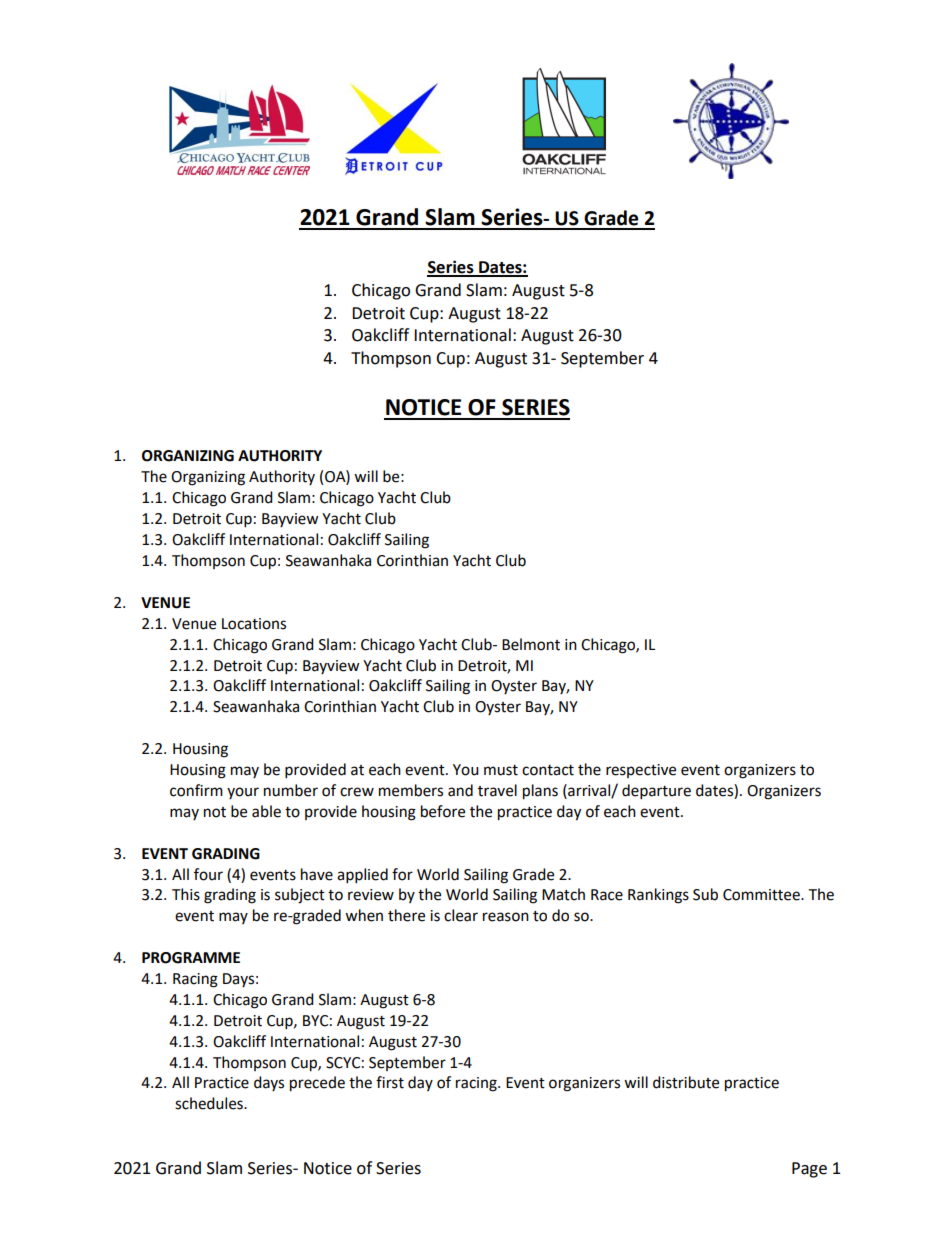 The height and width of the document is (1233, 952). What do you see at coordinates (501, 770) in the document?
I see `must` at bounding box center [501, 770].
